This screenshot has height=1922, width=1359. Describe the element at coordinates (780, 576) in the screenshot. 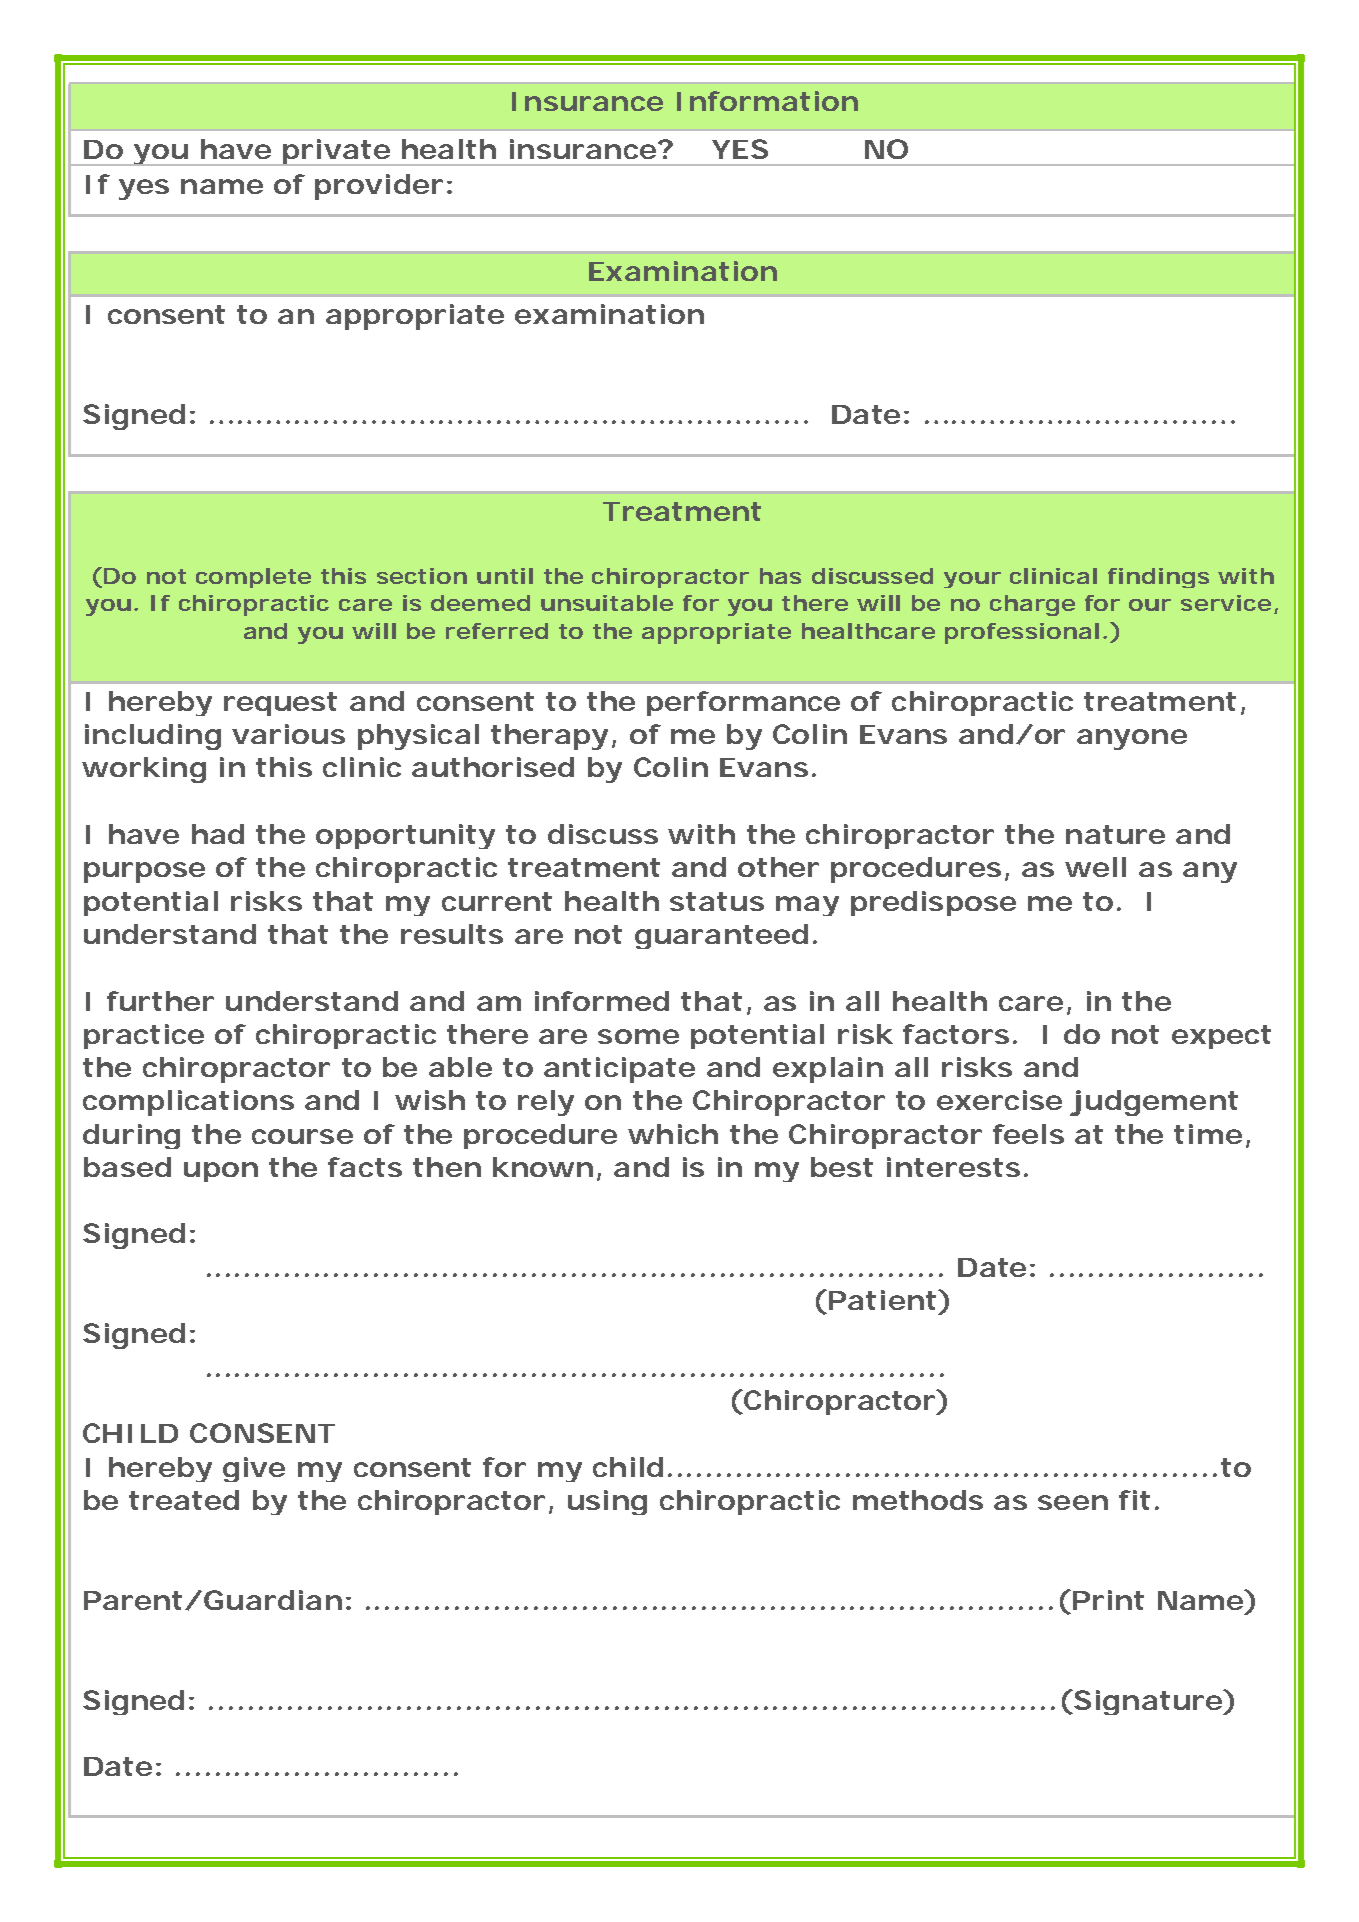

I see `has` at that location.
